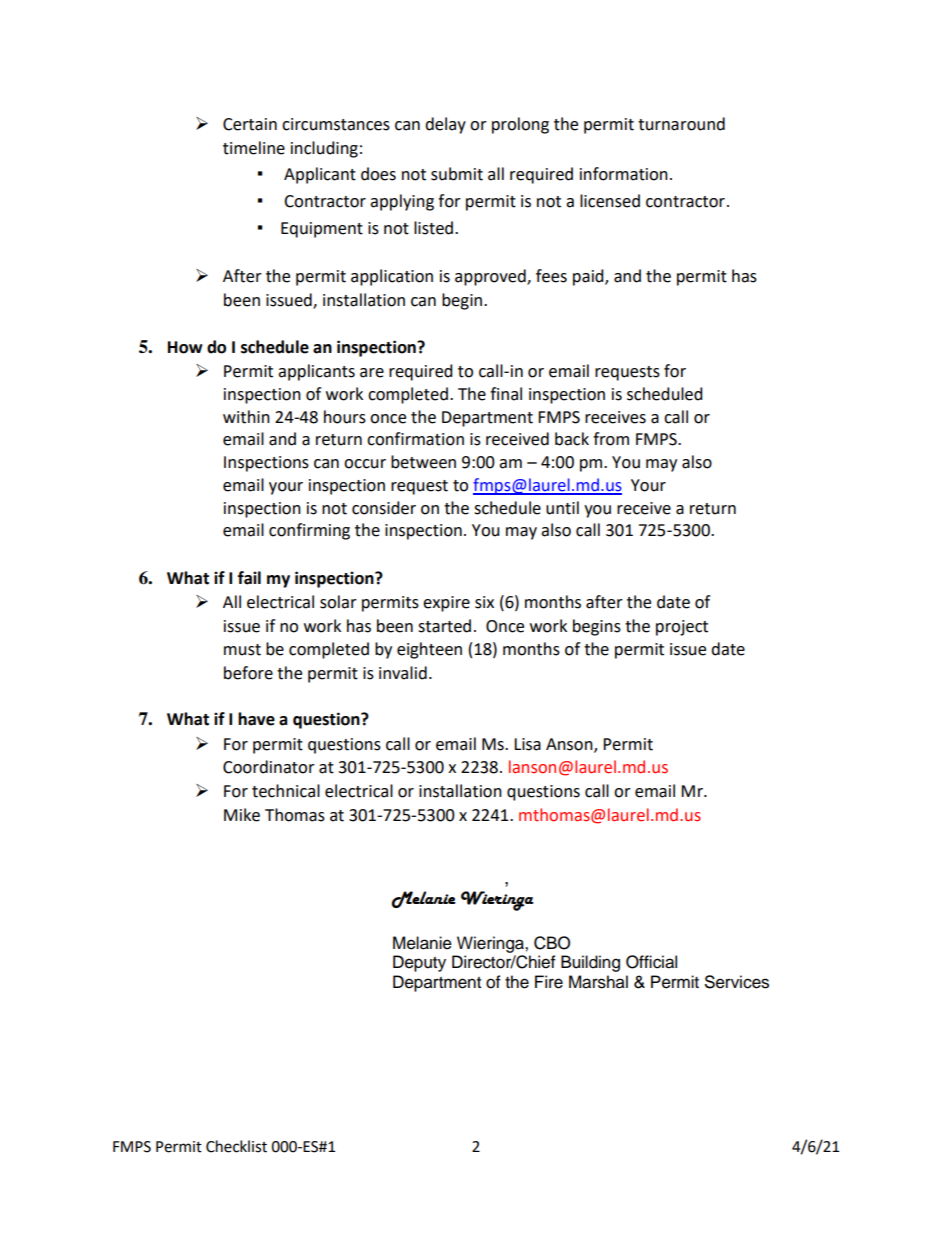 The image size is (952, 1233). I want to click on turnaround, so click(681, 124).
